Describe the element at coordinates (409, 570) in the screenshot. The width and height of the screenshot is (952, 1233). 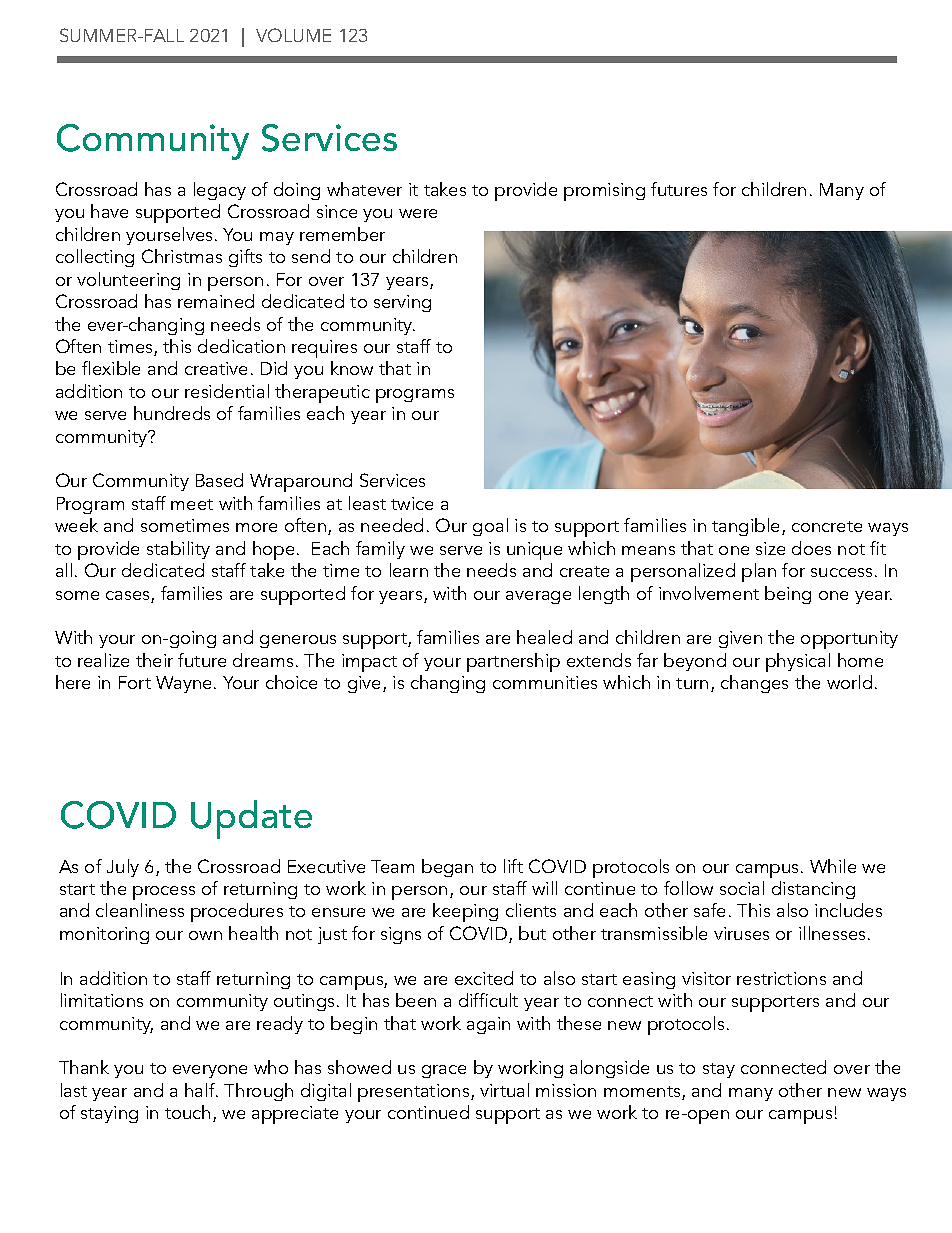
I see `learn` at that location.
